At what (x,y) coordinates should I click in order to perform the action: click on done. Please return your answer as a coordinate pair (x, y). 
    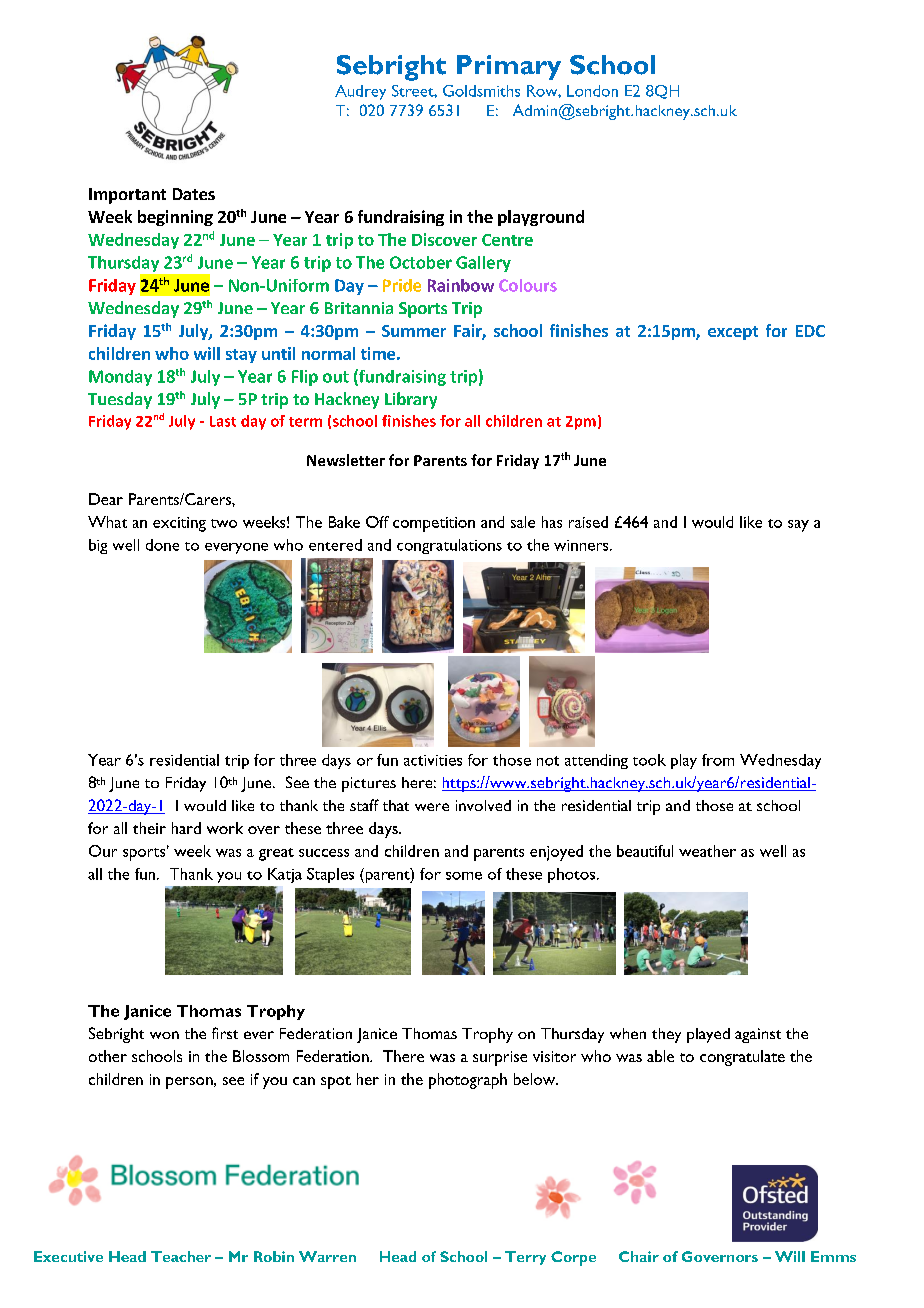
    Looking at the image, I should click on (162, 545).
